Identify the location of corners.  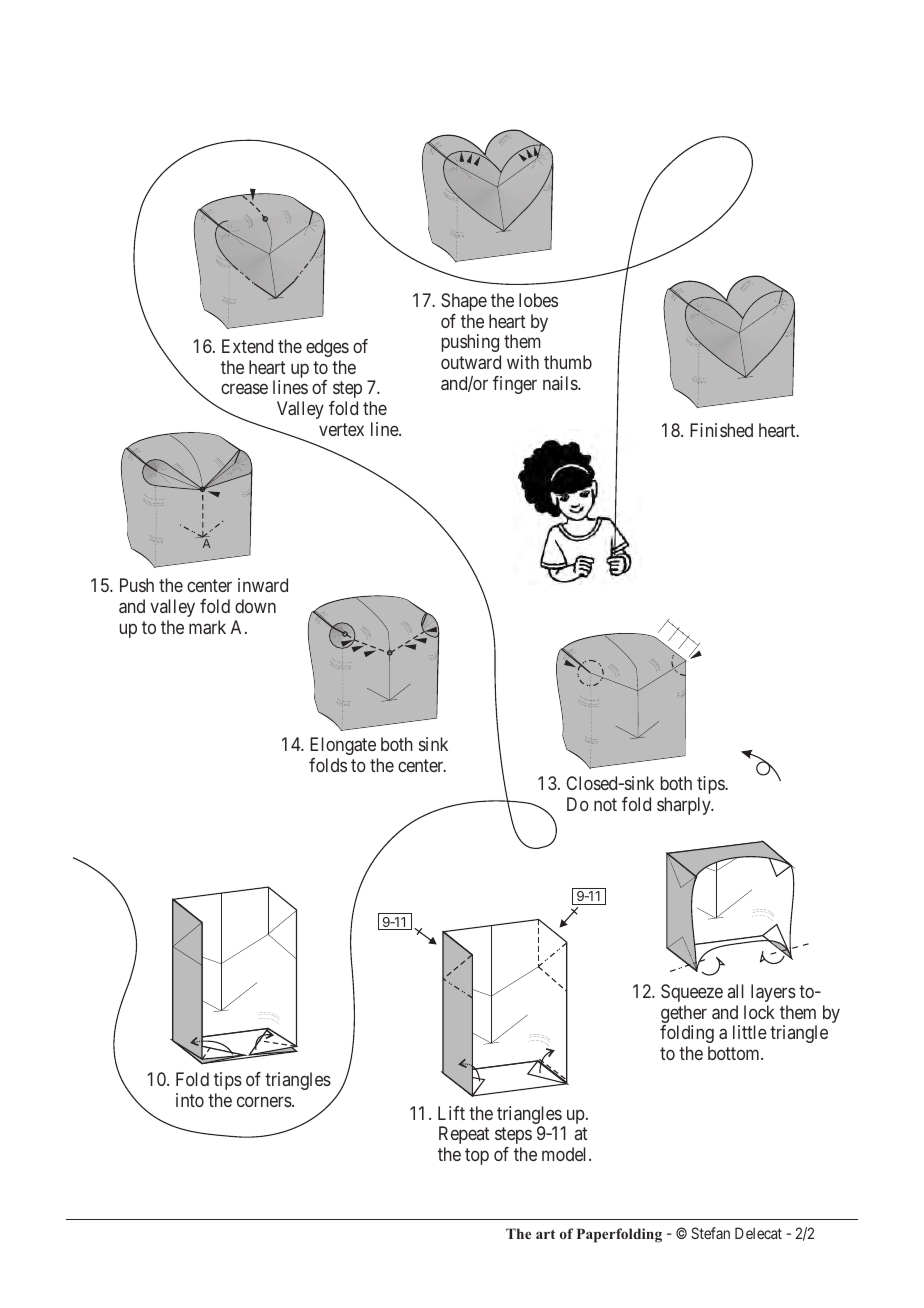
(265, 1101).
